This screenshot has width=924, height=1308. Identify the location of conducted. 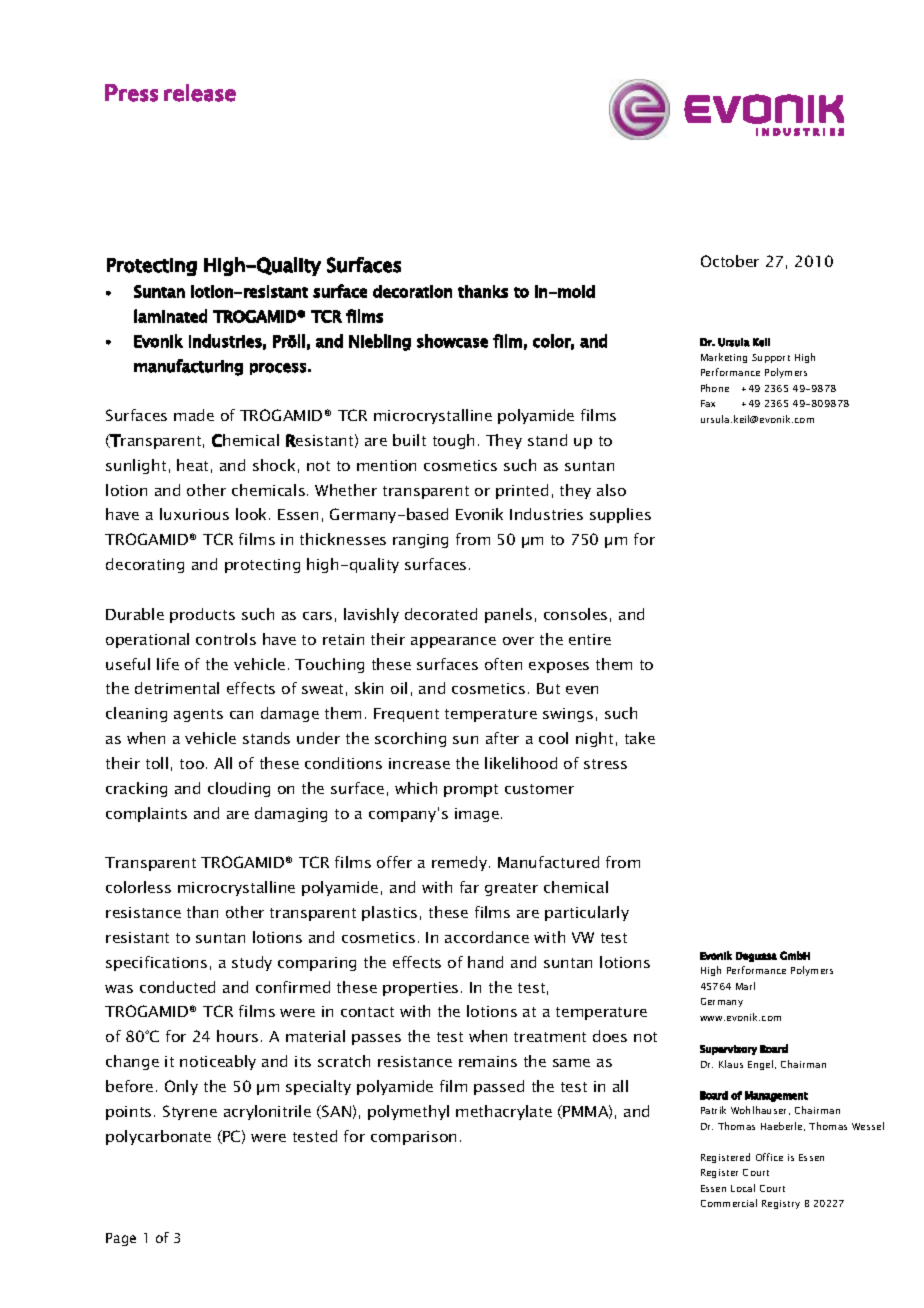
(177, 987).
